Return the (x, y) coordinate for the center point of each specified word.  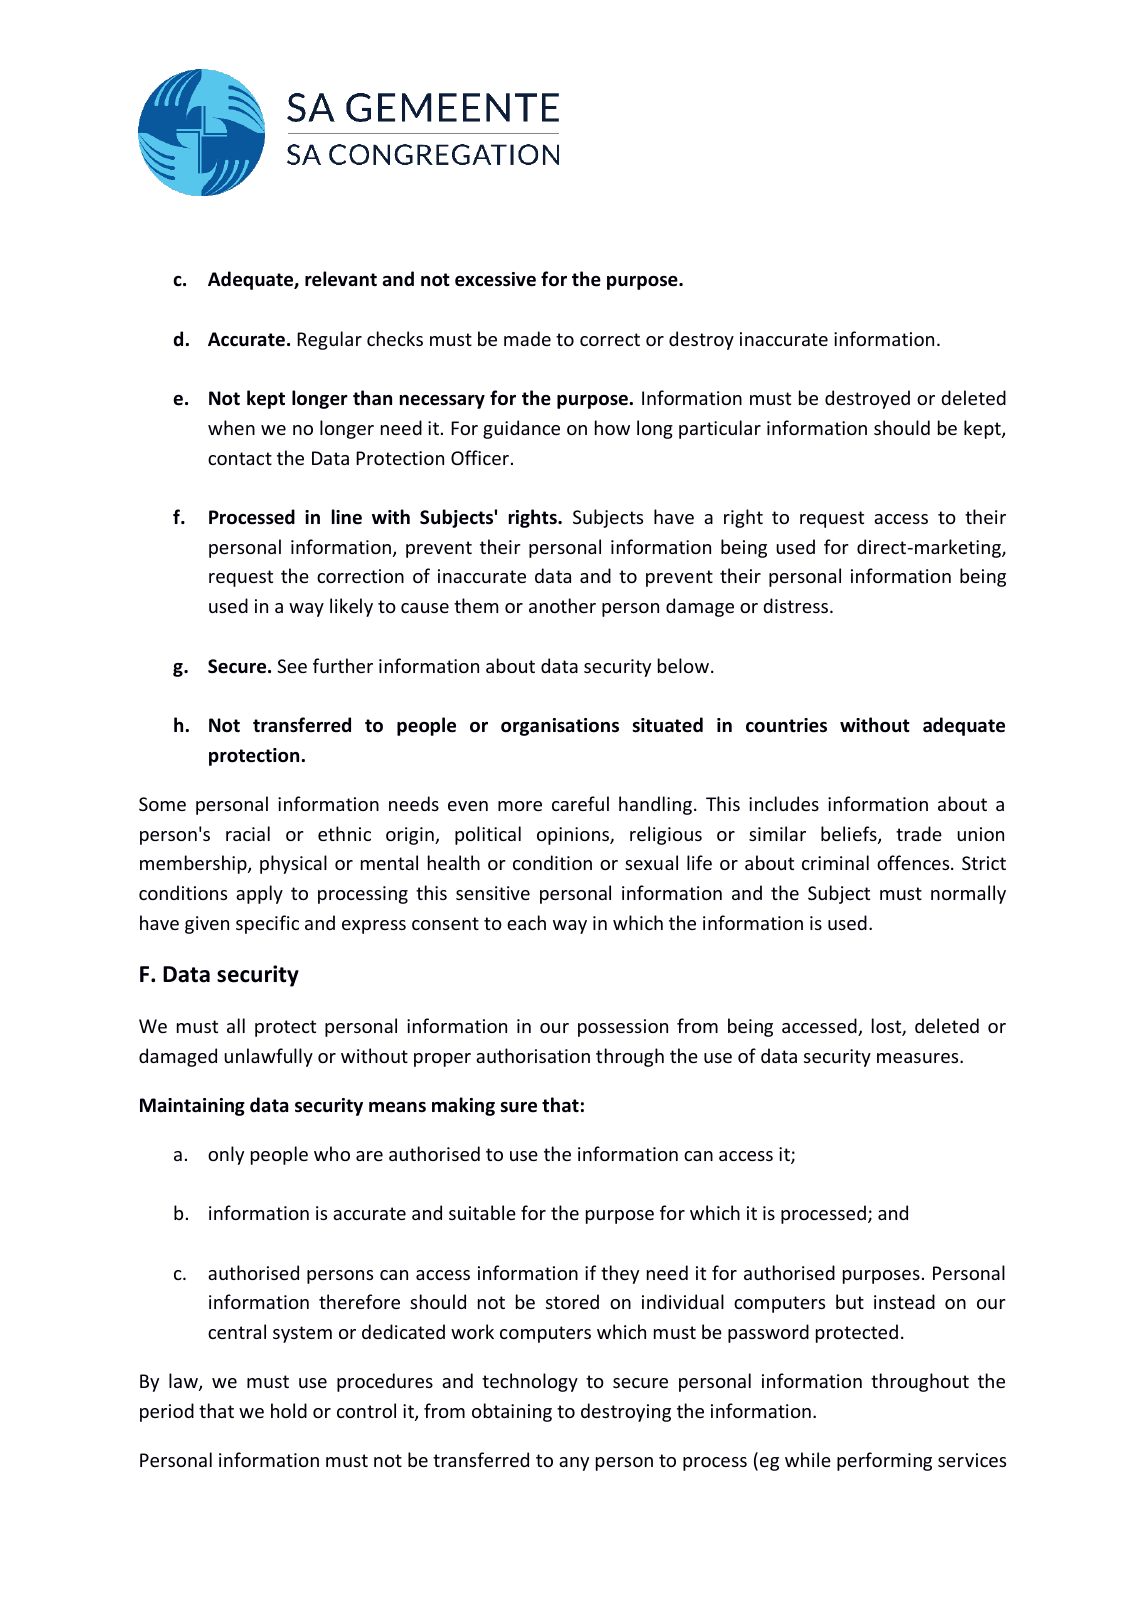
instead (904, 1301)
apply (259, 894)
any (574, 1464)
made (527, 338)
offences (914, 862)
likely (351, 607)
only (226, 1155)
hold (289, 1410)
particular (720, 429)
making (463, 1106)
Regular (329, 340)
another (562, 605)
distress (797, 605)
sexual (651, 862)
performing (884, 1461)
